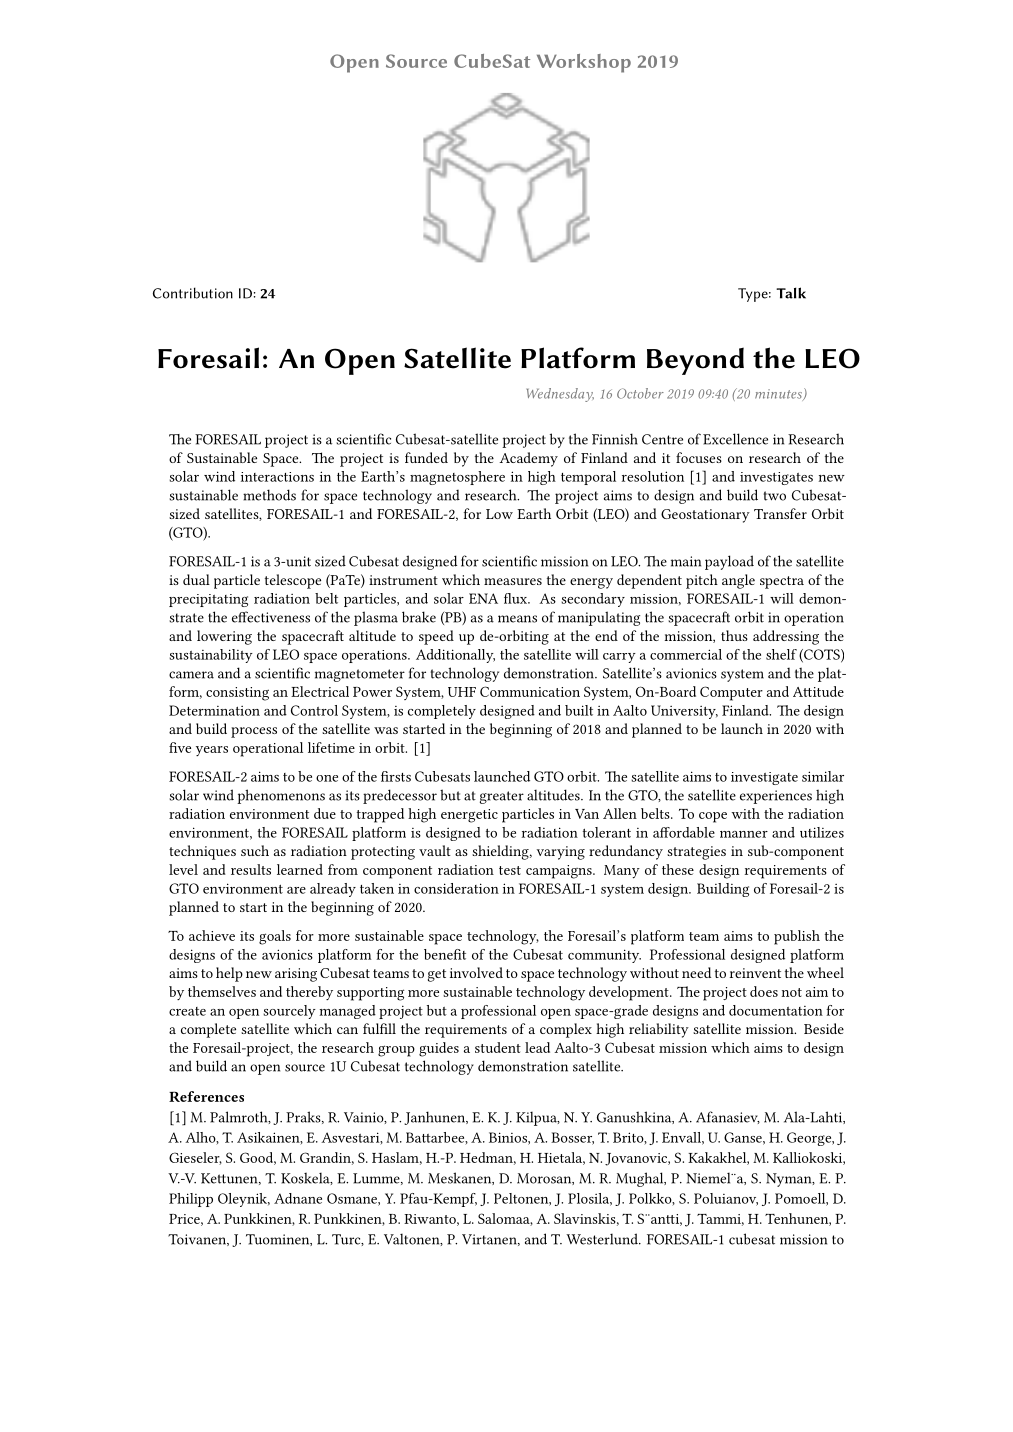  Describe the element at coordinates (735, 439) in the screenshot. I see `Excellence` at that location.
